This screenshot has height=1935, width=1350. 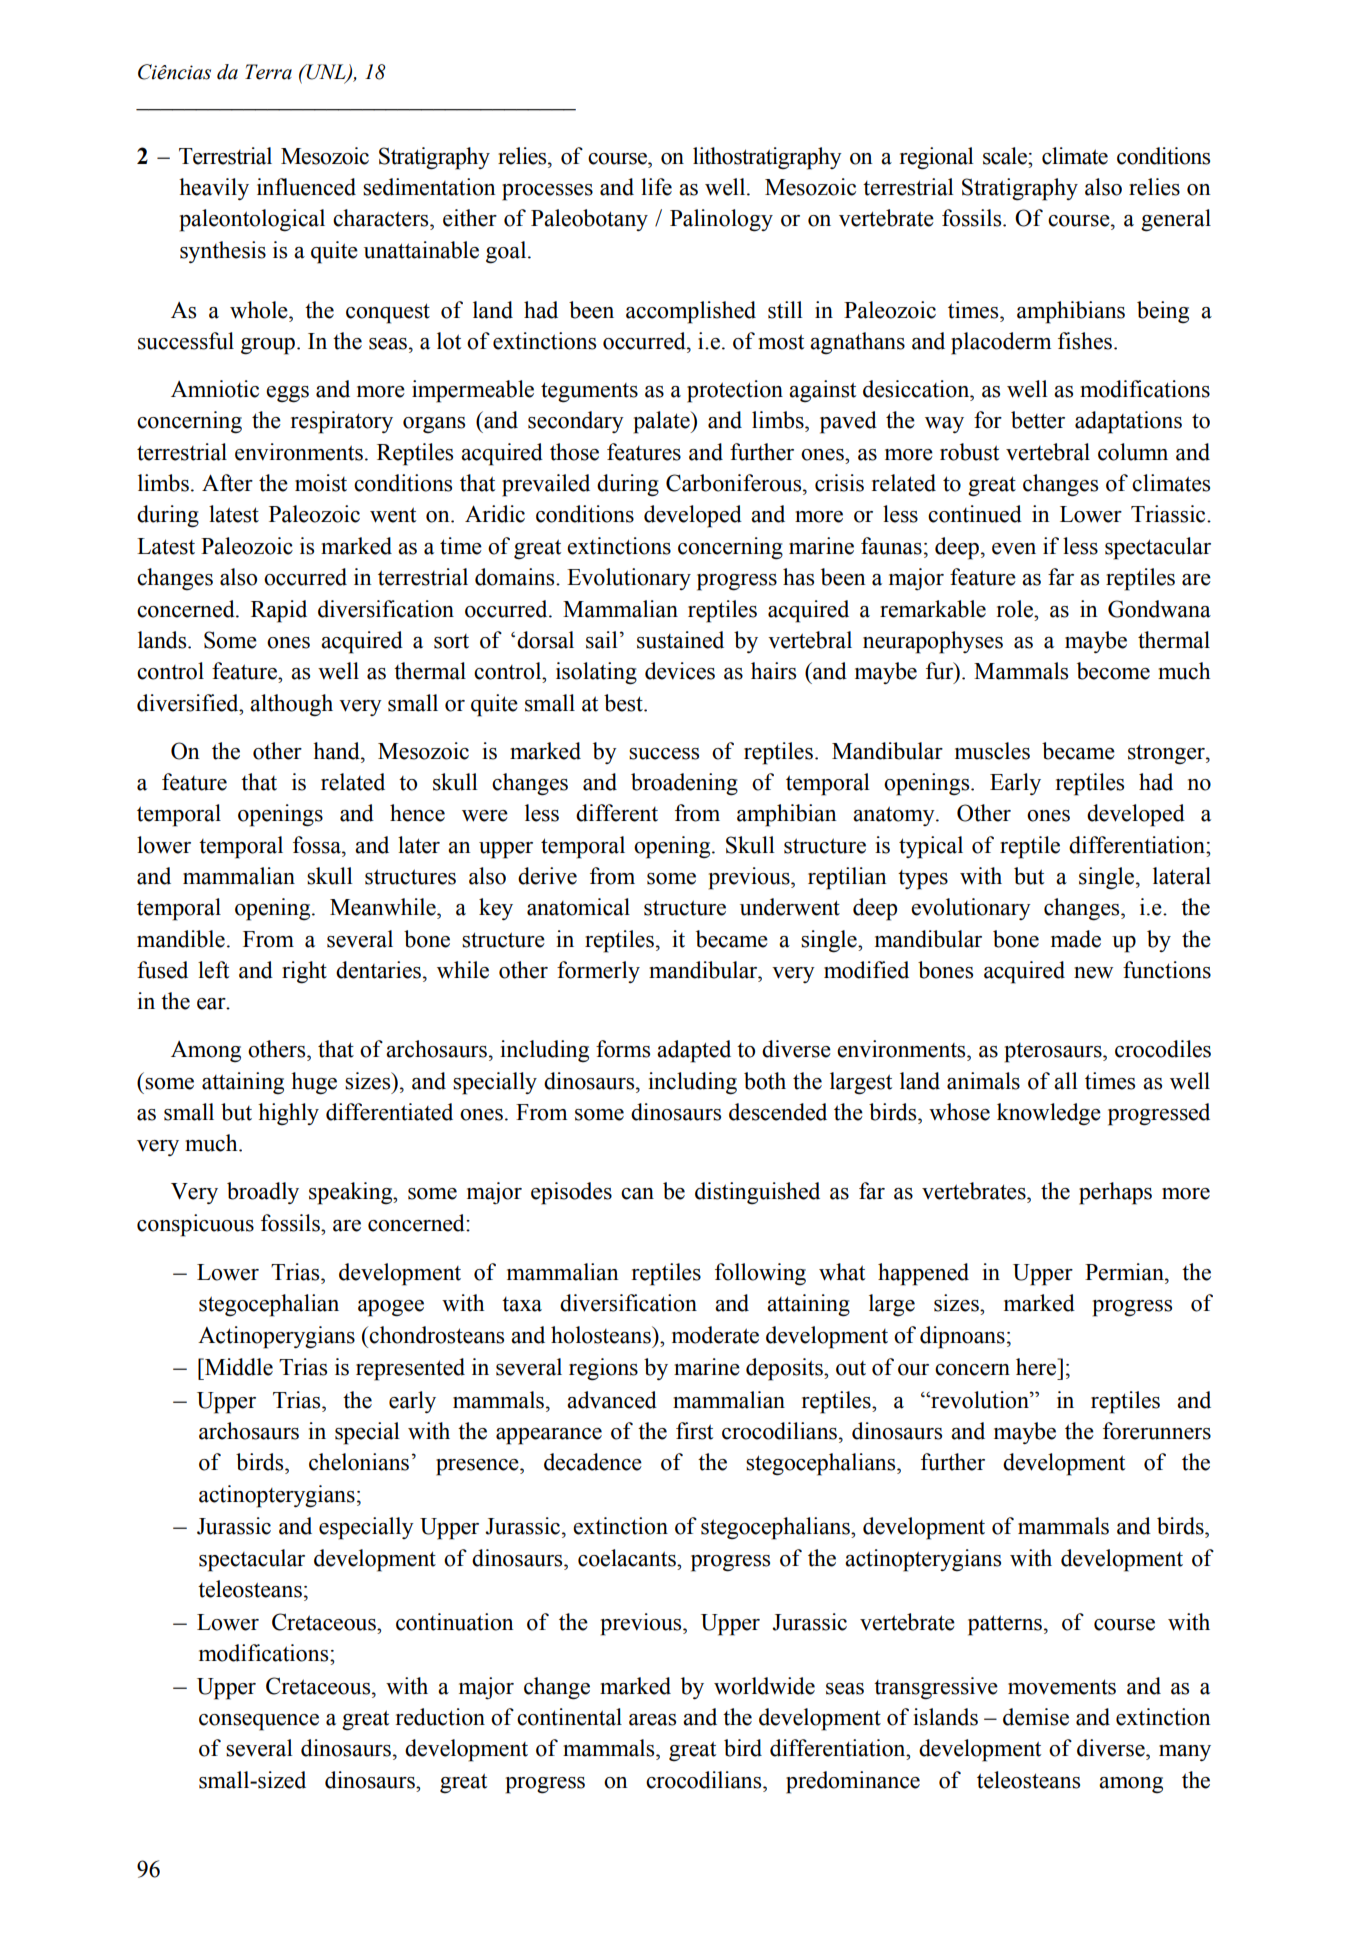 What do you see at coordinates (268, 72) in the screenshot?
I see `Terra` at bounding box center [268, 72].
